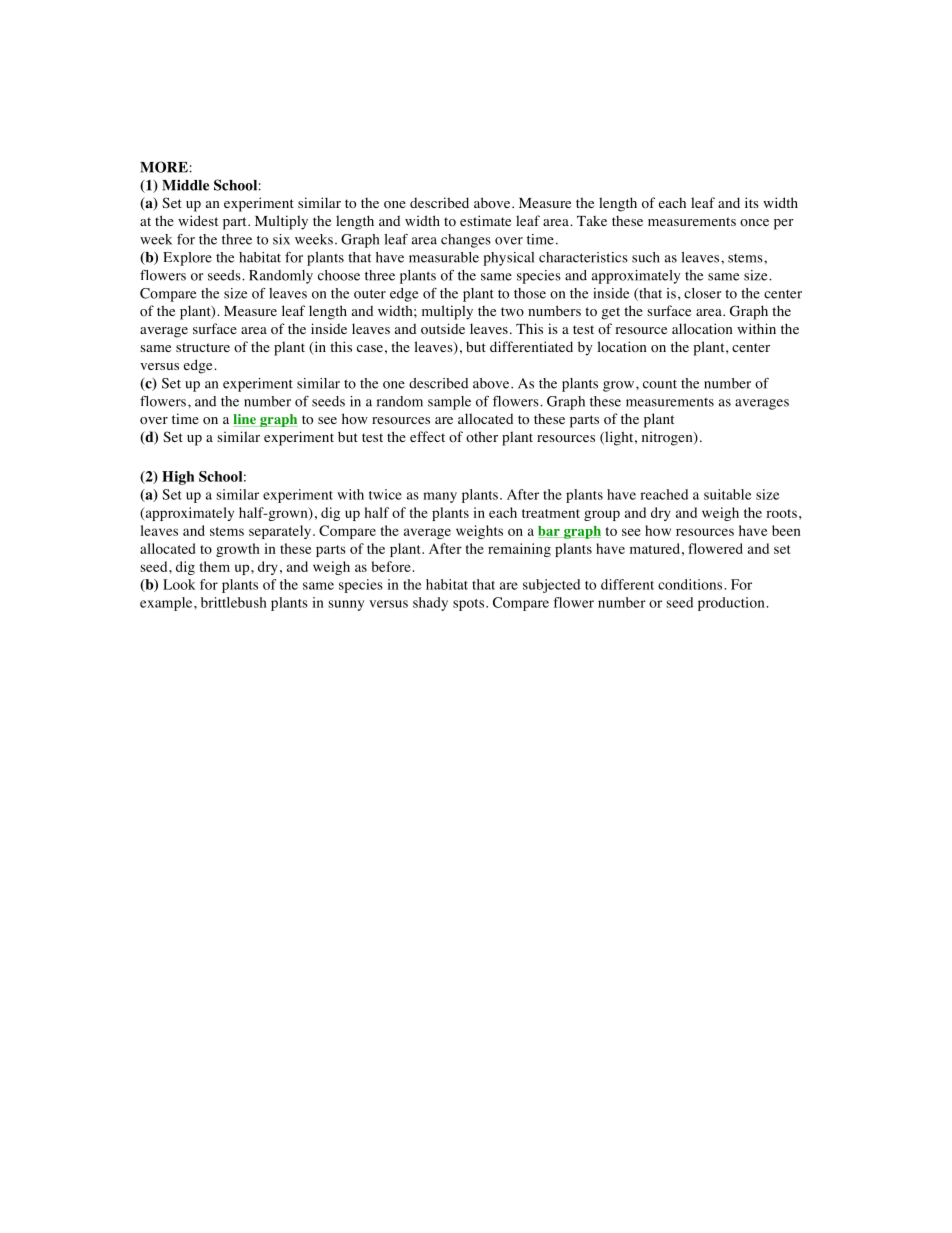 The width and height of the screenshot is (952, 1233). What do you see at coordinates (468, 605) in the screenshot?
I see `spots` at bounding box center [468, 605].
